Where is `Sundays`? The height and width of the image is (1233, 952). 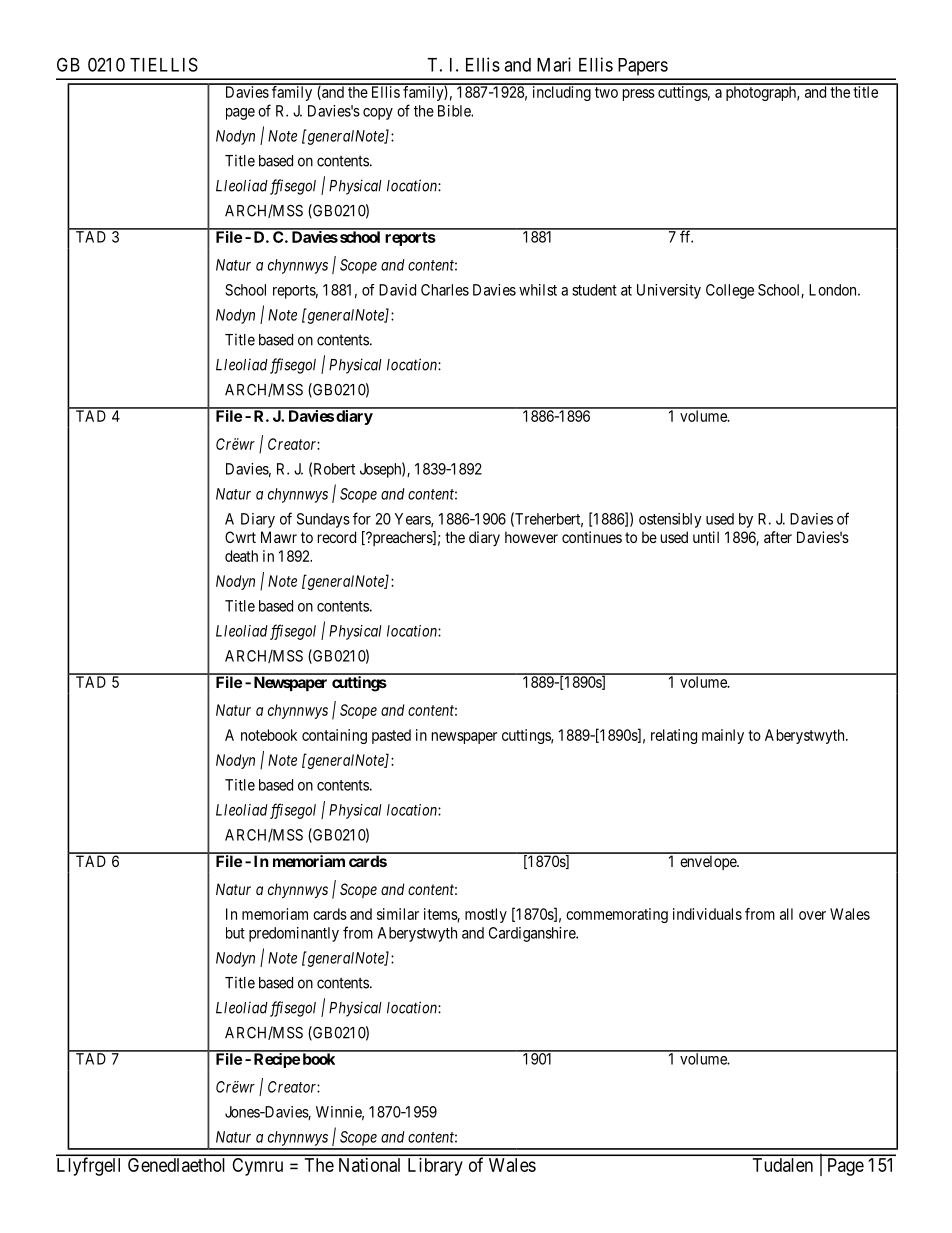
Sundays is located at coordinates (323, 520).
